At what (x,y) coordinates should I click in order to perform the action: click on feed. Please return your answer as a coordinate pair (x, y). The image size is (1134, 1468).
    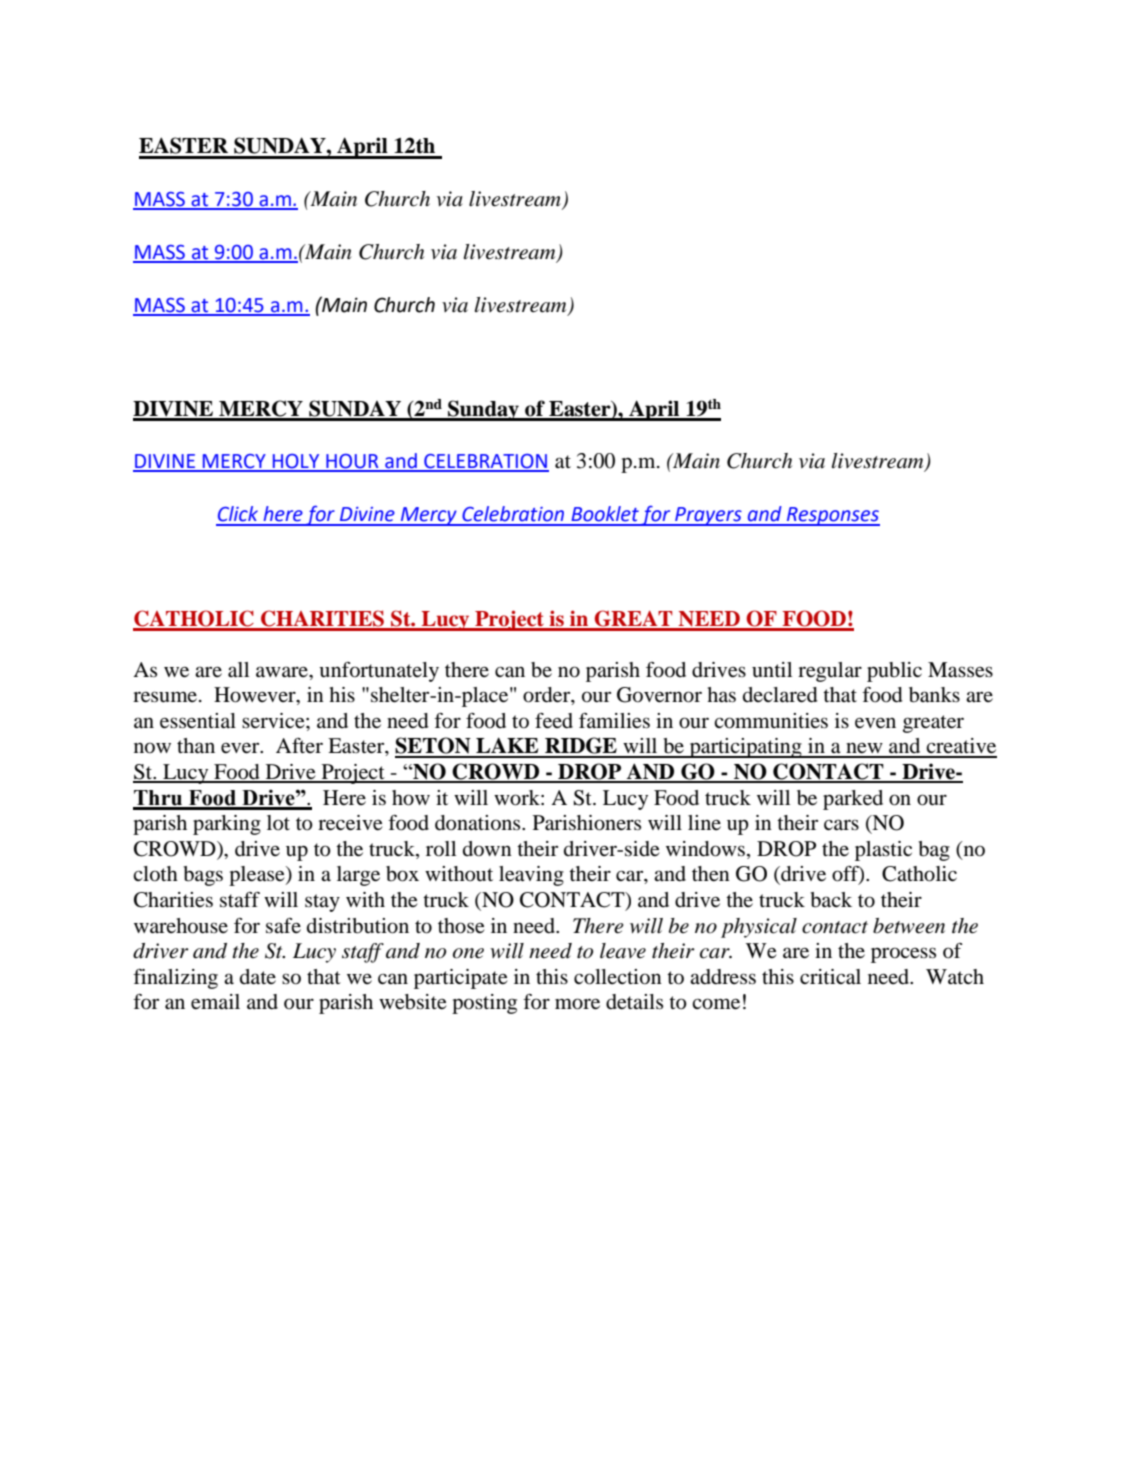
    Looking at the image, I should click on (554, 721).
